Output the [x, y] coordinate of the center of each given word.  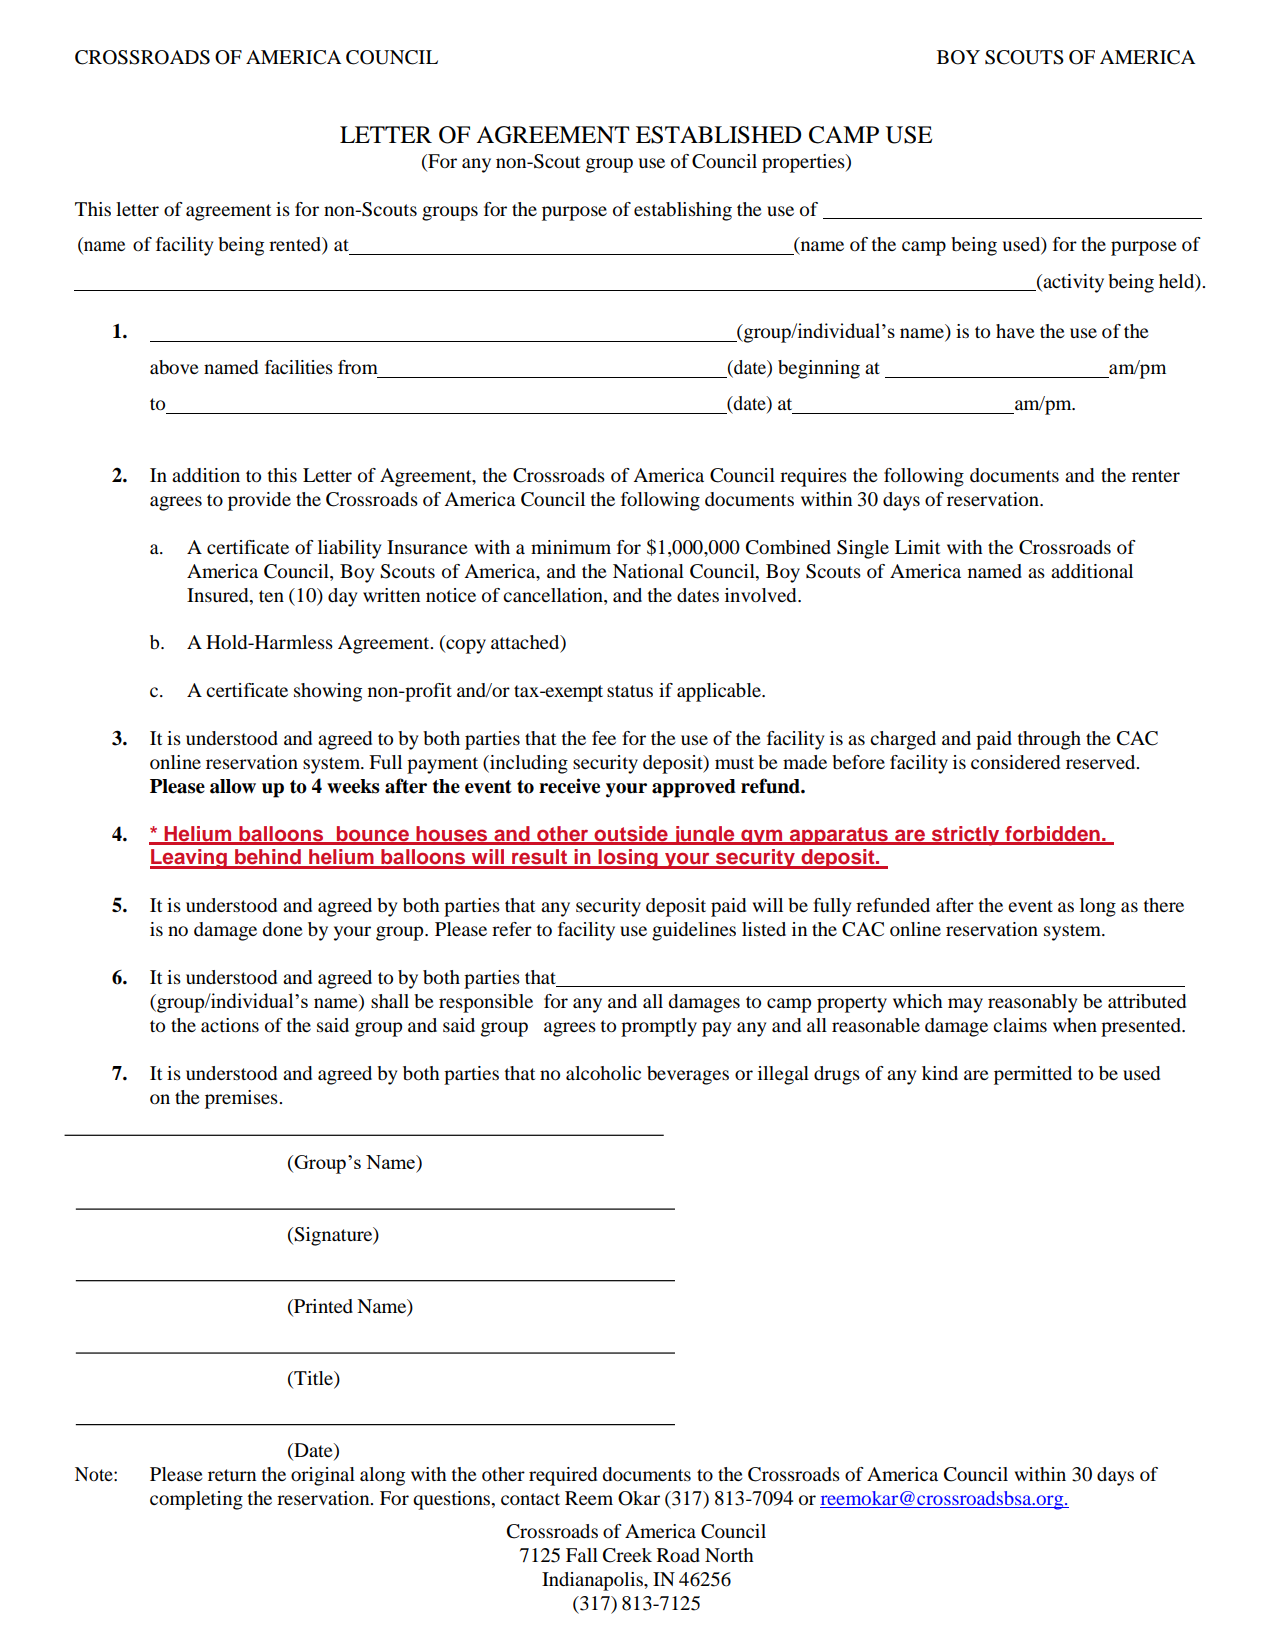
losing [628, 859]
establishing [683, 211]
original [323, 1476]
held [1178, 282]
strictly [966, 836]
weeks [353, 786]
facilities [299, 367]
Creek [627, 1555]
